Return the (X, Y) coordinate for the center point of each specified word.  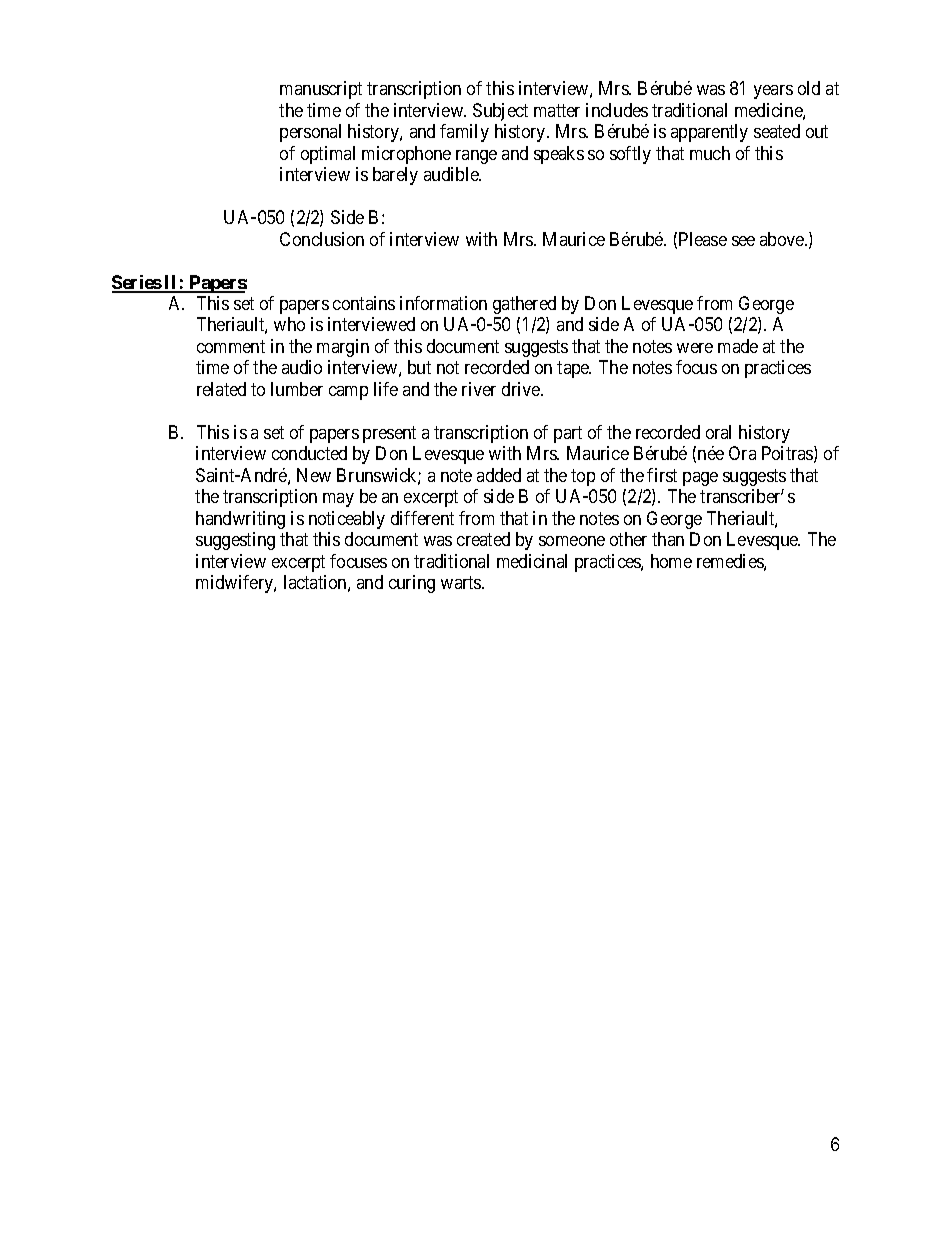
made (738, 346)
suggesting (235, 541)
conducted (309, 453)
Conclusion (322, 239)
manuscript (321, 90)
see (743, 241)
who (289, 324)
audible (452, 174)
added (499, 475)
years (773, 92)
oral (718, 432)
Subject (500, 112)
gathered (524, 305)
